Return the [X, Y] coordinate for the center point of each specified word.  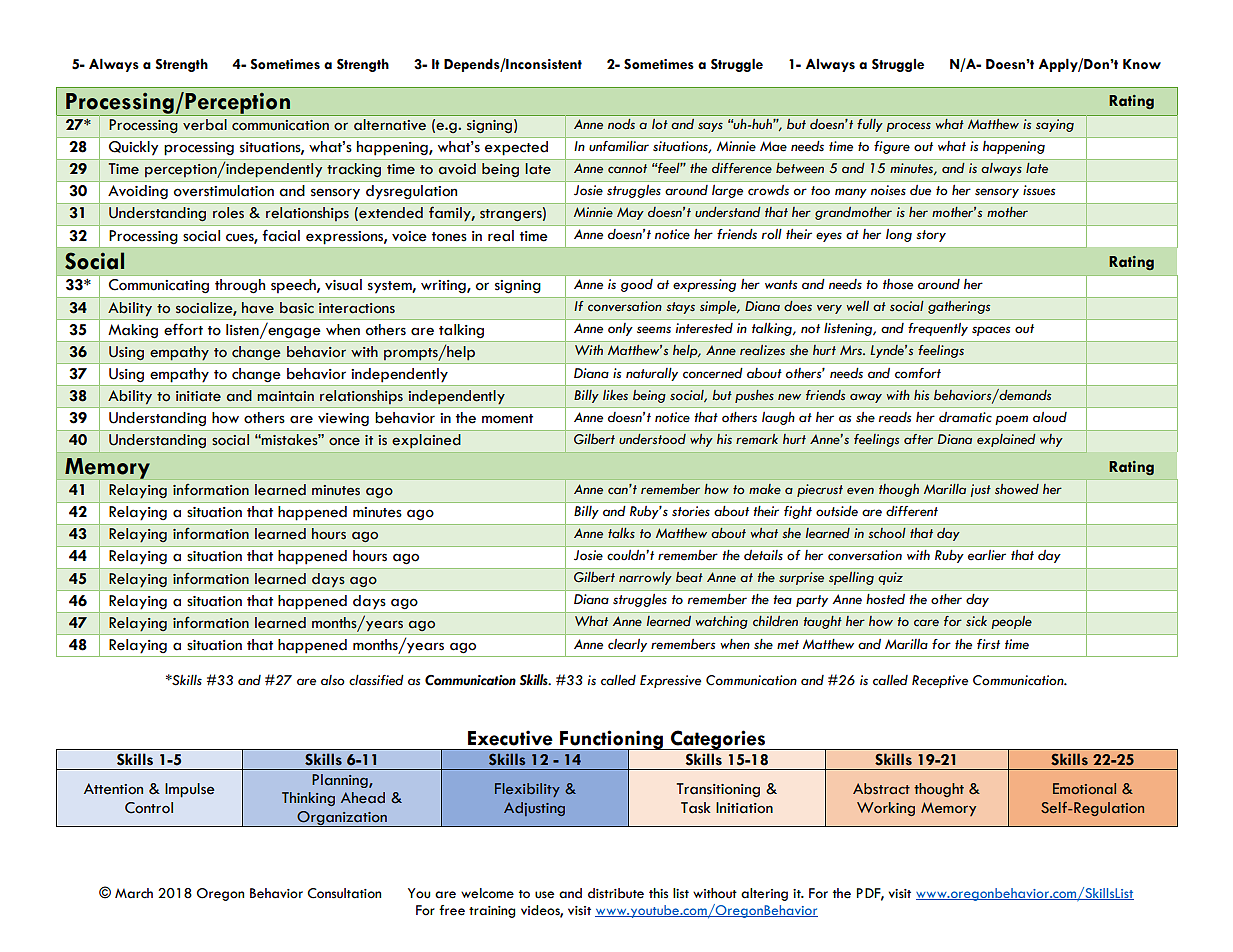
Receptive [940, 681]
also [333, 680]
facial [281, 235]
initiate [198, 396]
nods [621, 124]
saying [1055, 125]
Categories [718, 740]
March [134, 893]
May [630, 213]
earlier [987, 555]
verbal [205, 125]
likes [615, 395]
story [931, 236]
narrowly [645, 578]
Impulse [189, 790]
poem [1011, 420]
